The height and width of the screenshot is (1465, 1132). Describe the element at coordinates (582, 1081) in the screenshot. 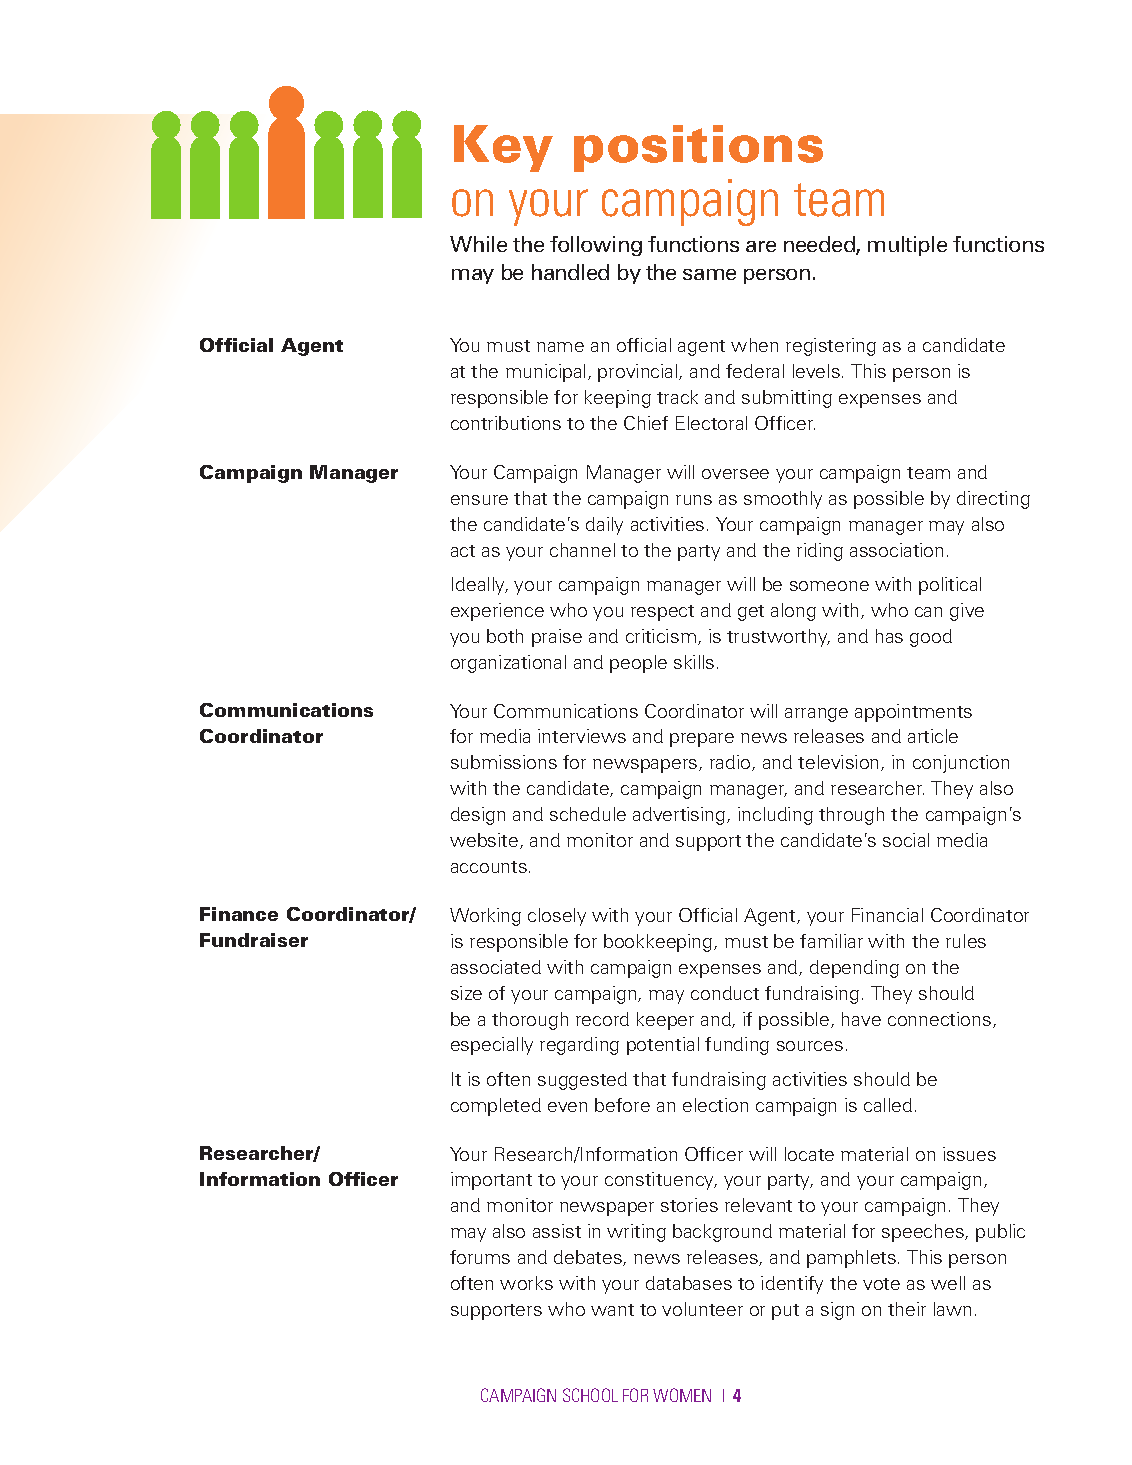

I see `suggested` at that location.
